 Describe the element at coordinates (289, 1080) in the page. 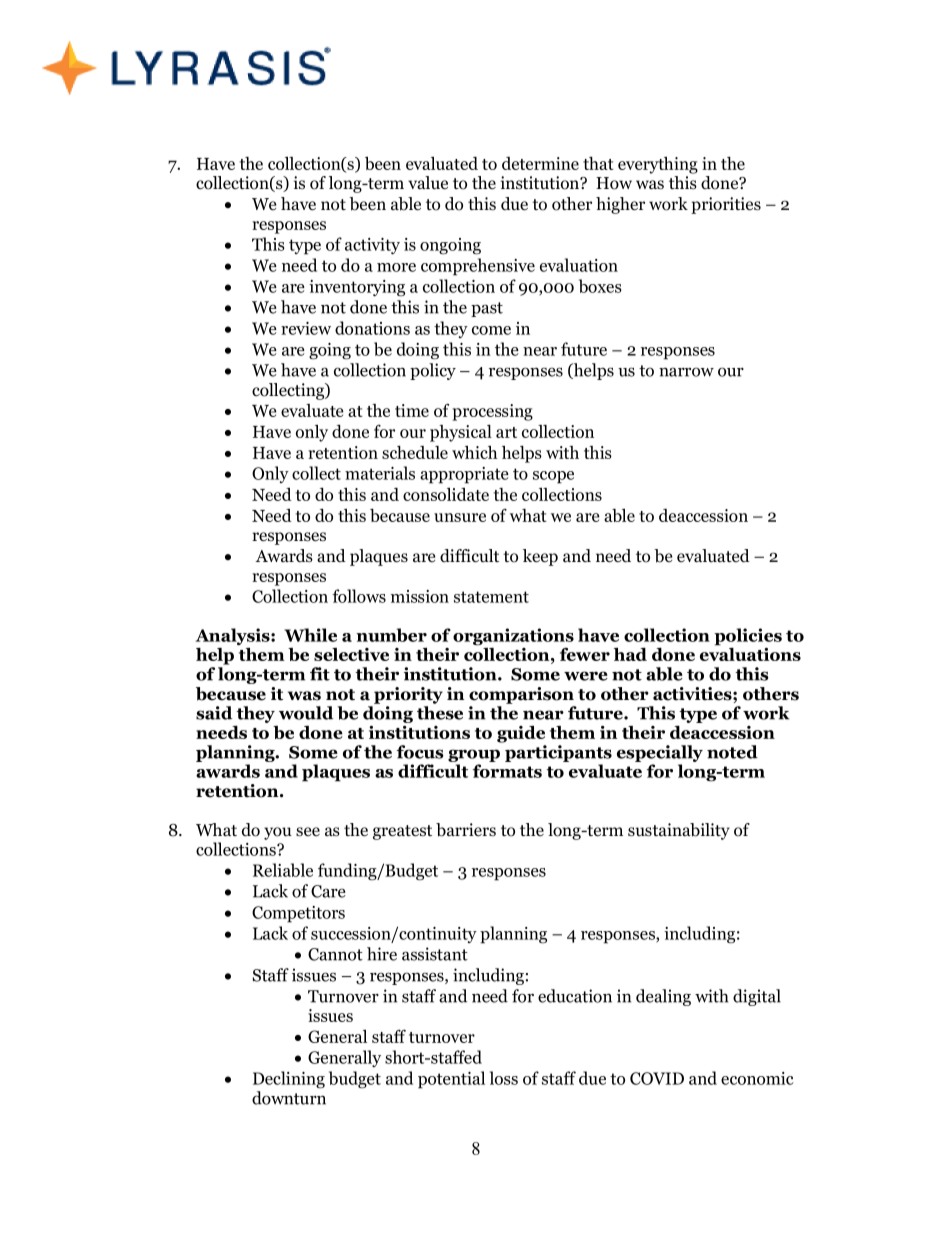

I see `Declining` at that location.
